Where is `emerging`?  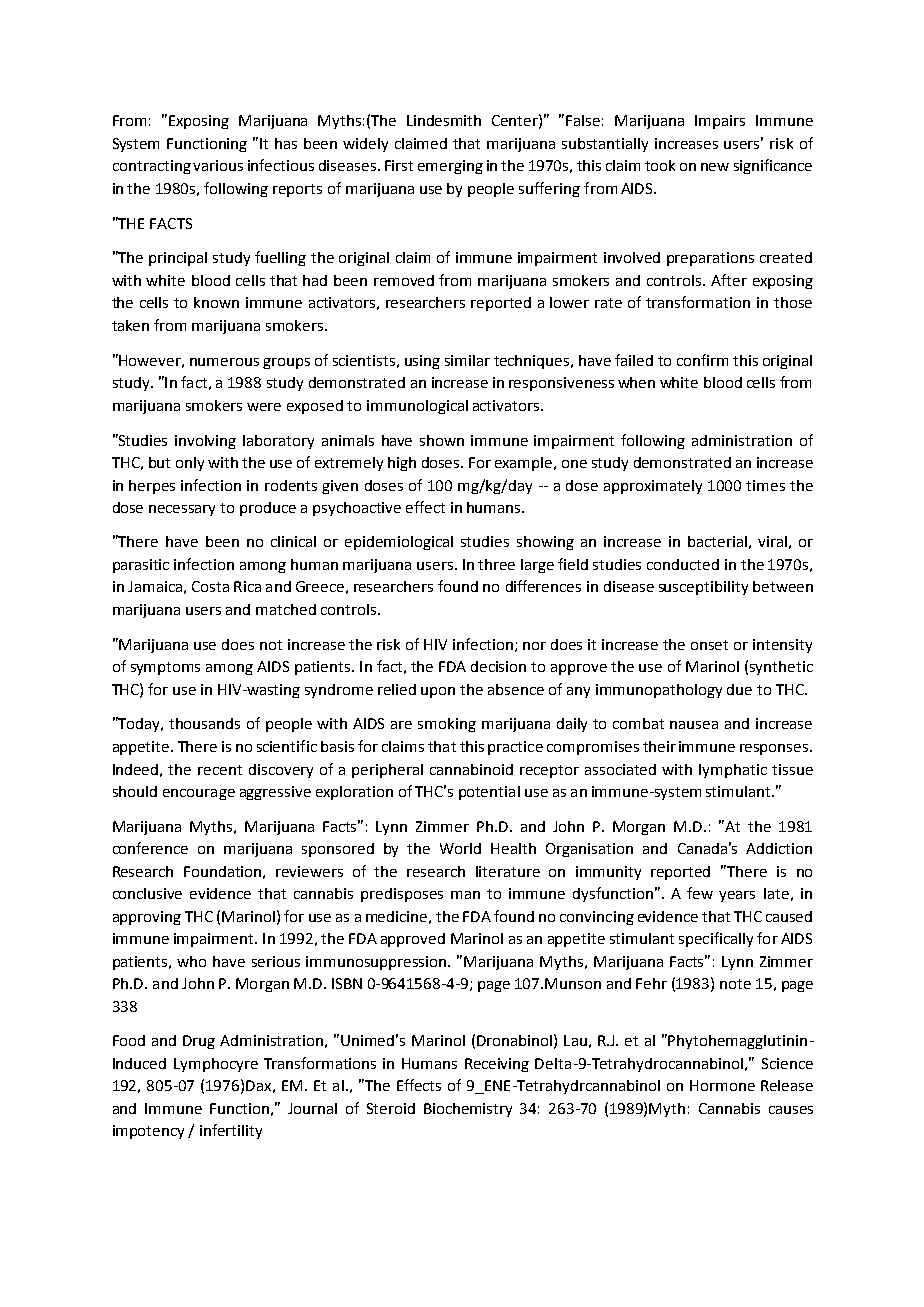 emerging is located at coordinates (450, 167).
